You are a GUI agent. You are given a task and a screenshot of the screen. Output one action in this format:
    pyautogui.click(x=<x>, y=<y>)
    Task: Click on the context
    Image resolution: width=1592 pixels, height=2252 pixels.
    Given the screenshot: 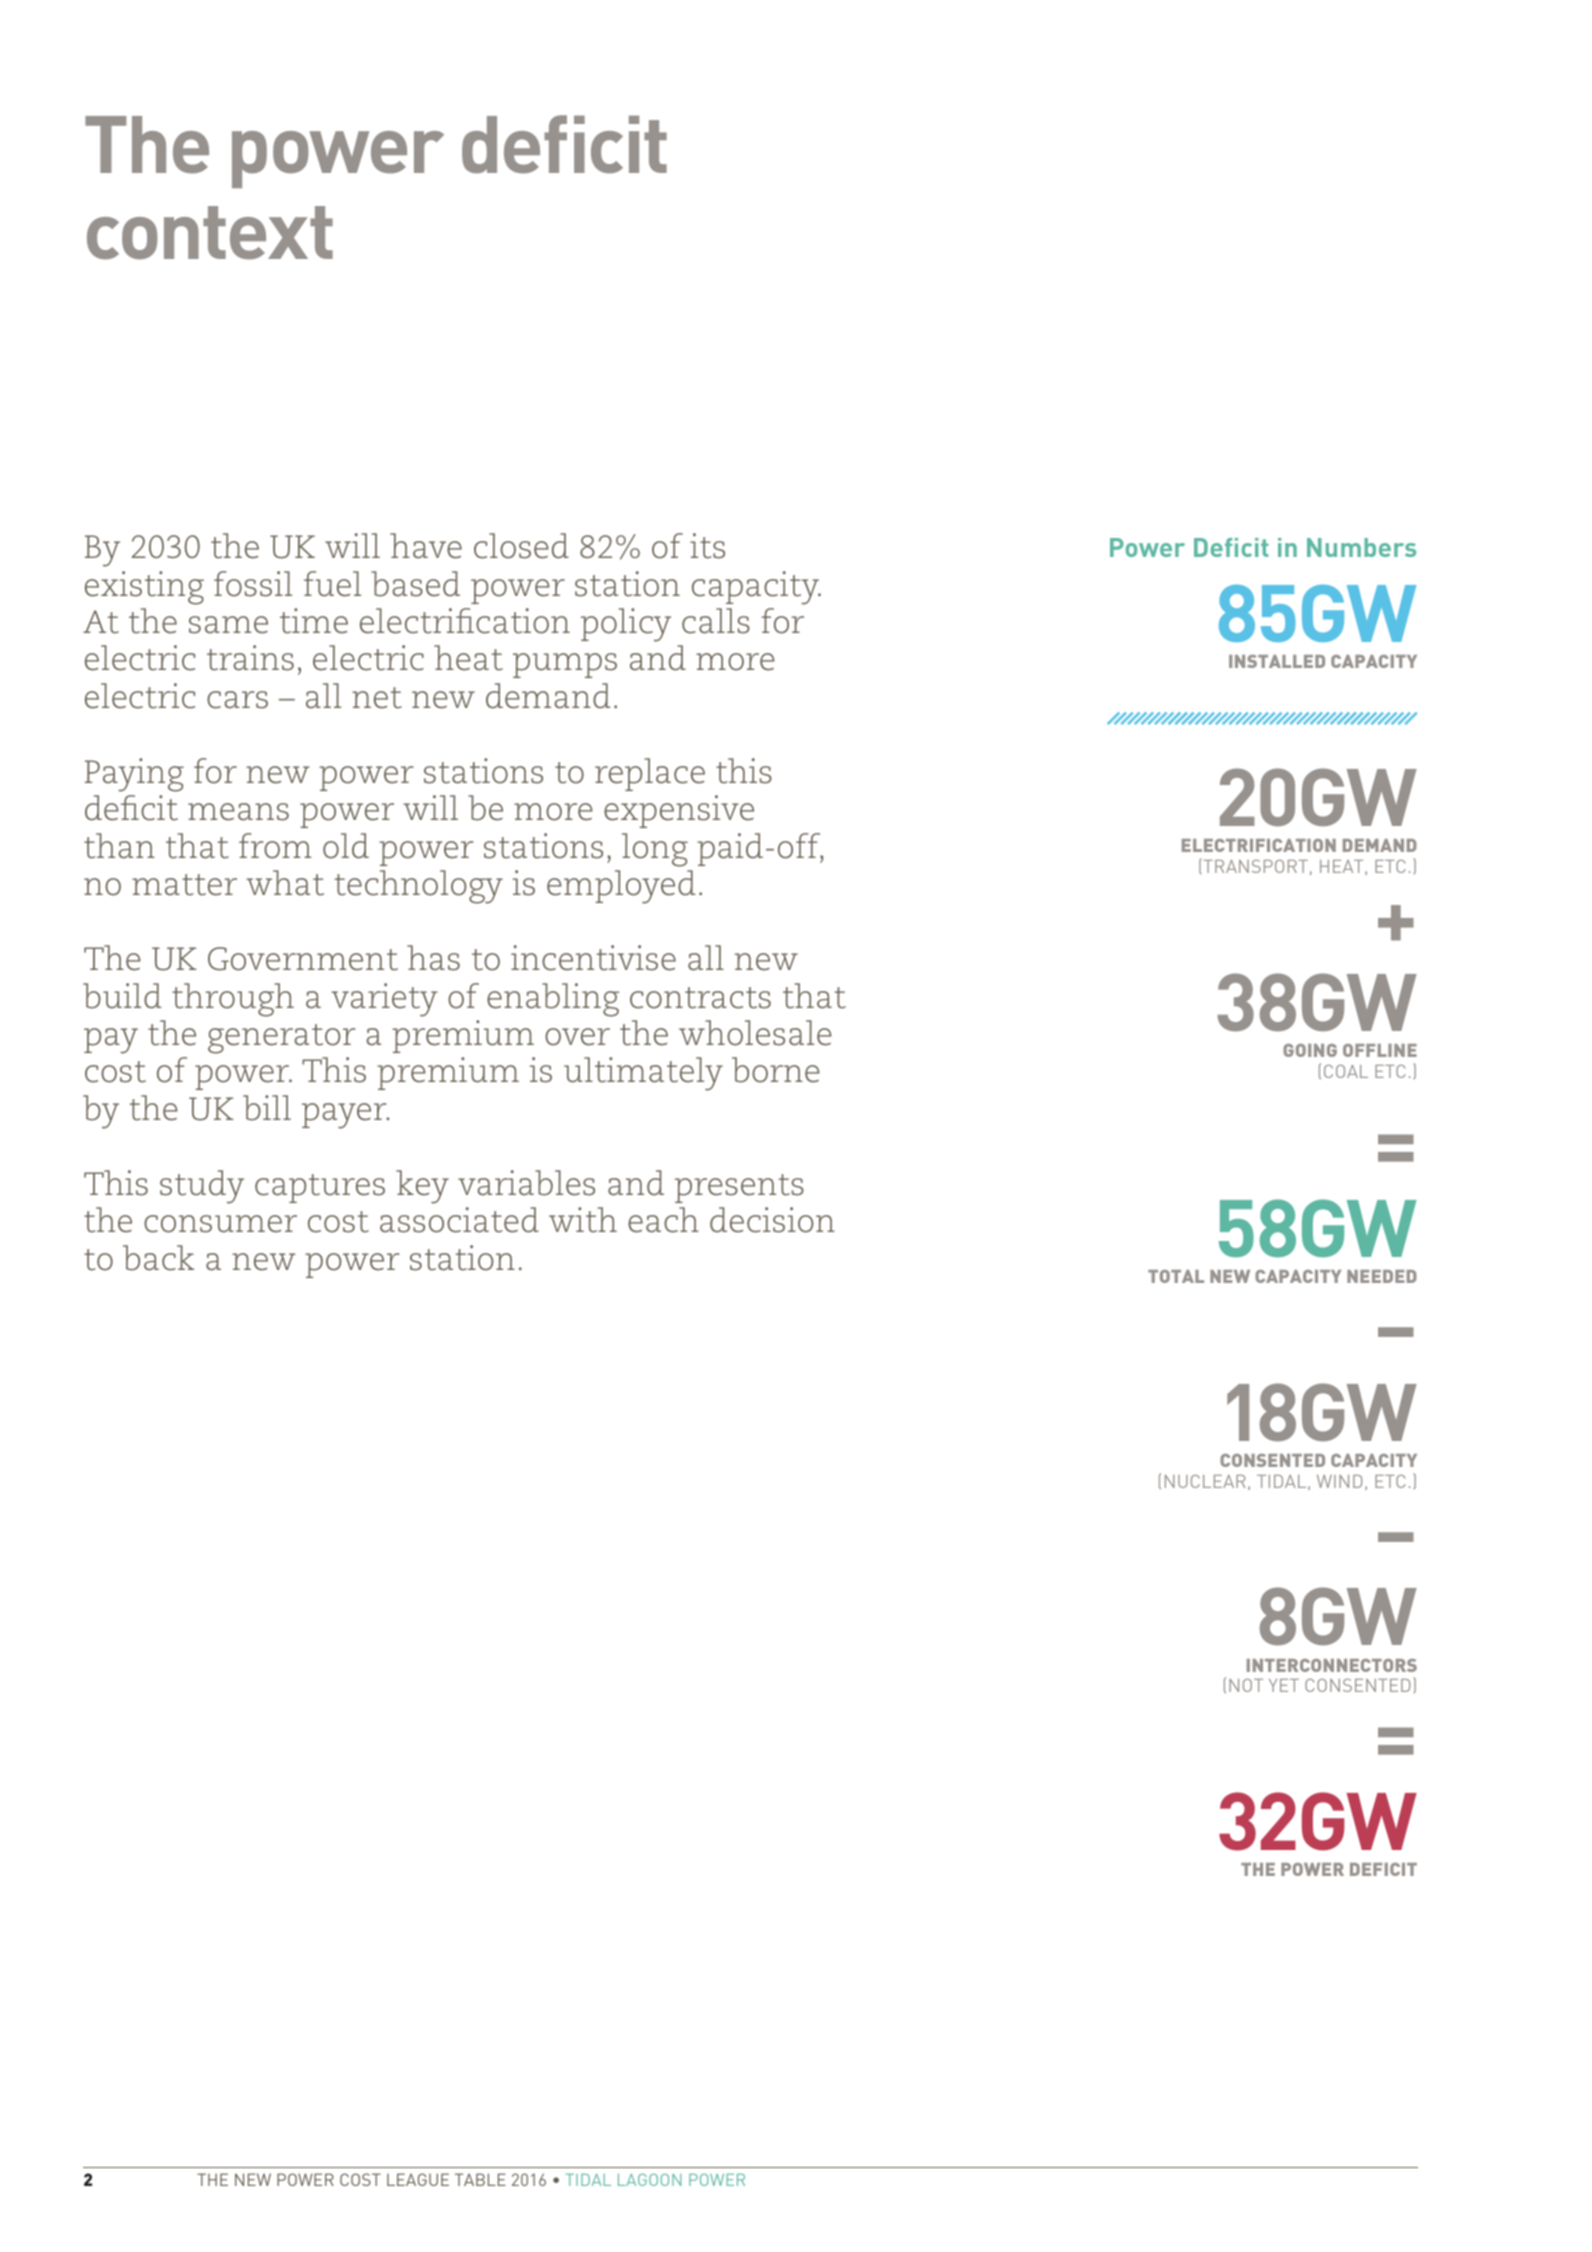 What is the action you would take?
    pyautogui.click(x=210, y=233)
